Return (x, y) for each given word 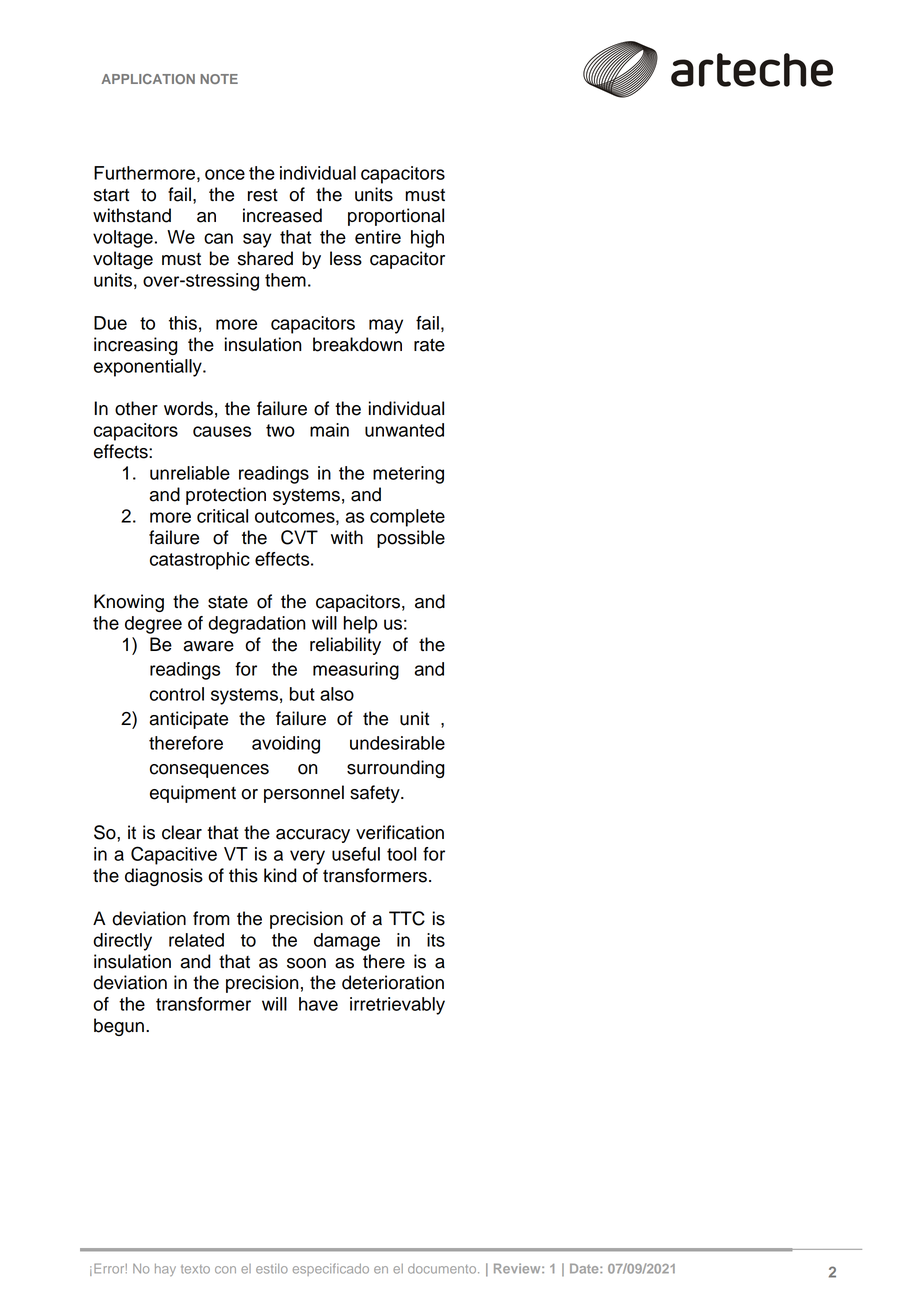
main (329, 430)
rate (429, 345)
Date (585, 1268)
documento (443, 1269)
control (177, 694)
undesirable (397, 743)
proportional (396, 217)
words (188, 408)
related (196, 940)
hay (165, 1270)
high (427, 239)
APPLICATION (148, 79)
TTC (407, 918)
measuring (356, 671)
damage (347, 942)
